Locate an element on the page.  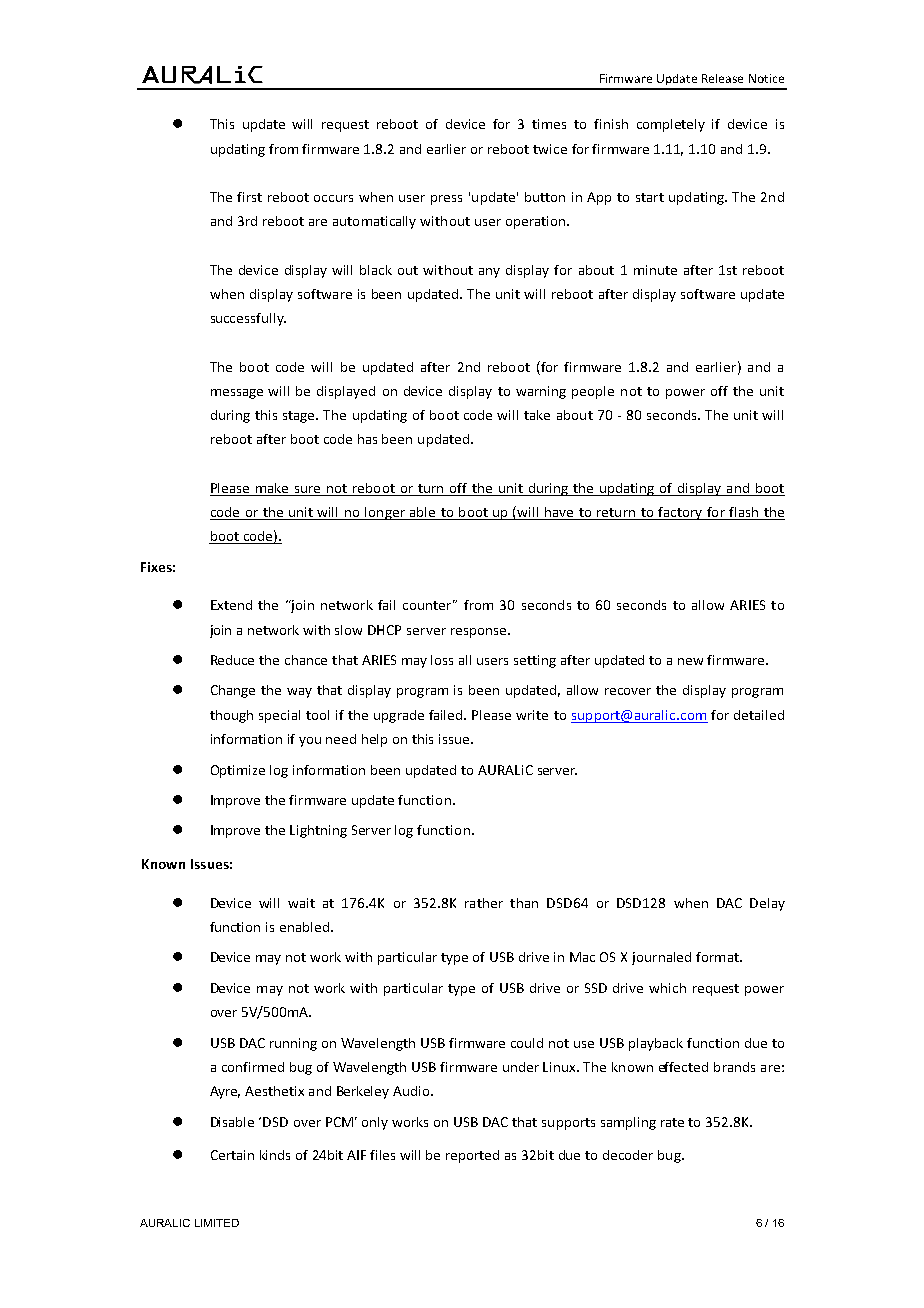
wait is located at coordinates (301, 903).
